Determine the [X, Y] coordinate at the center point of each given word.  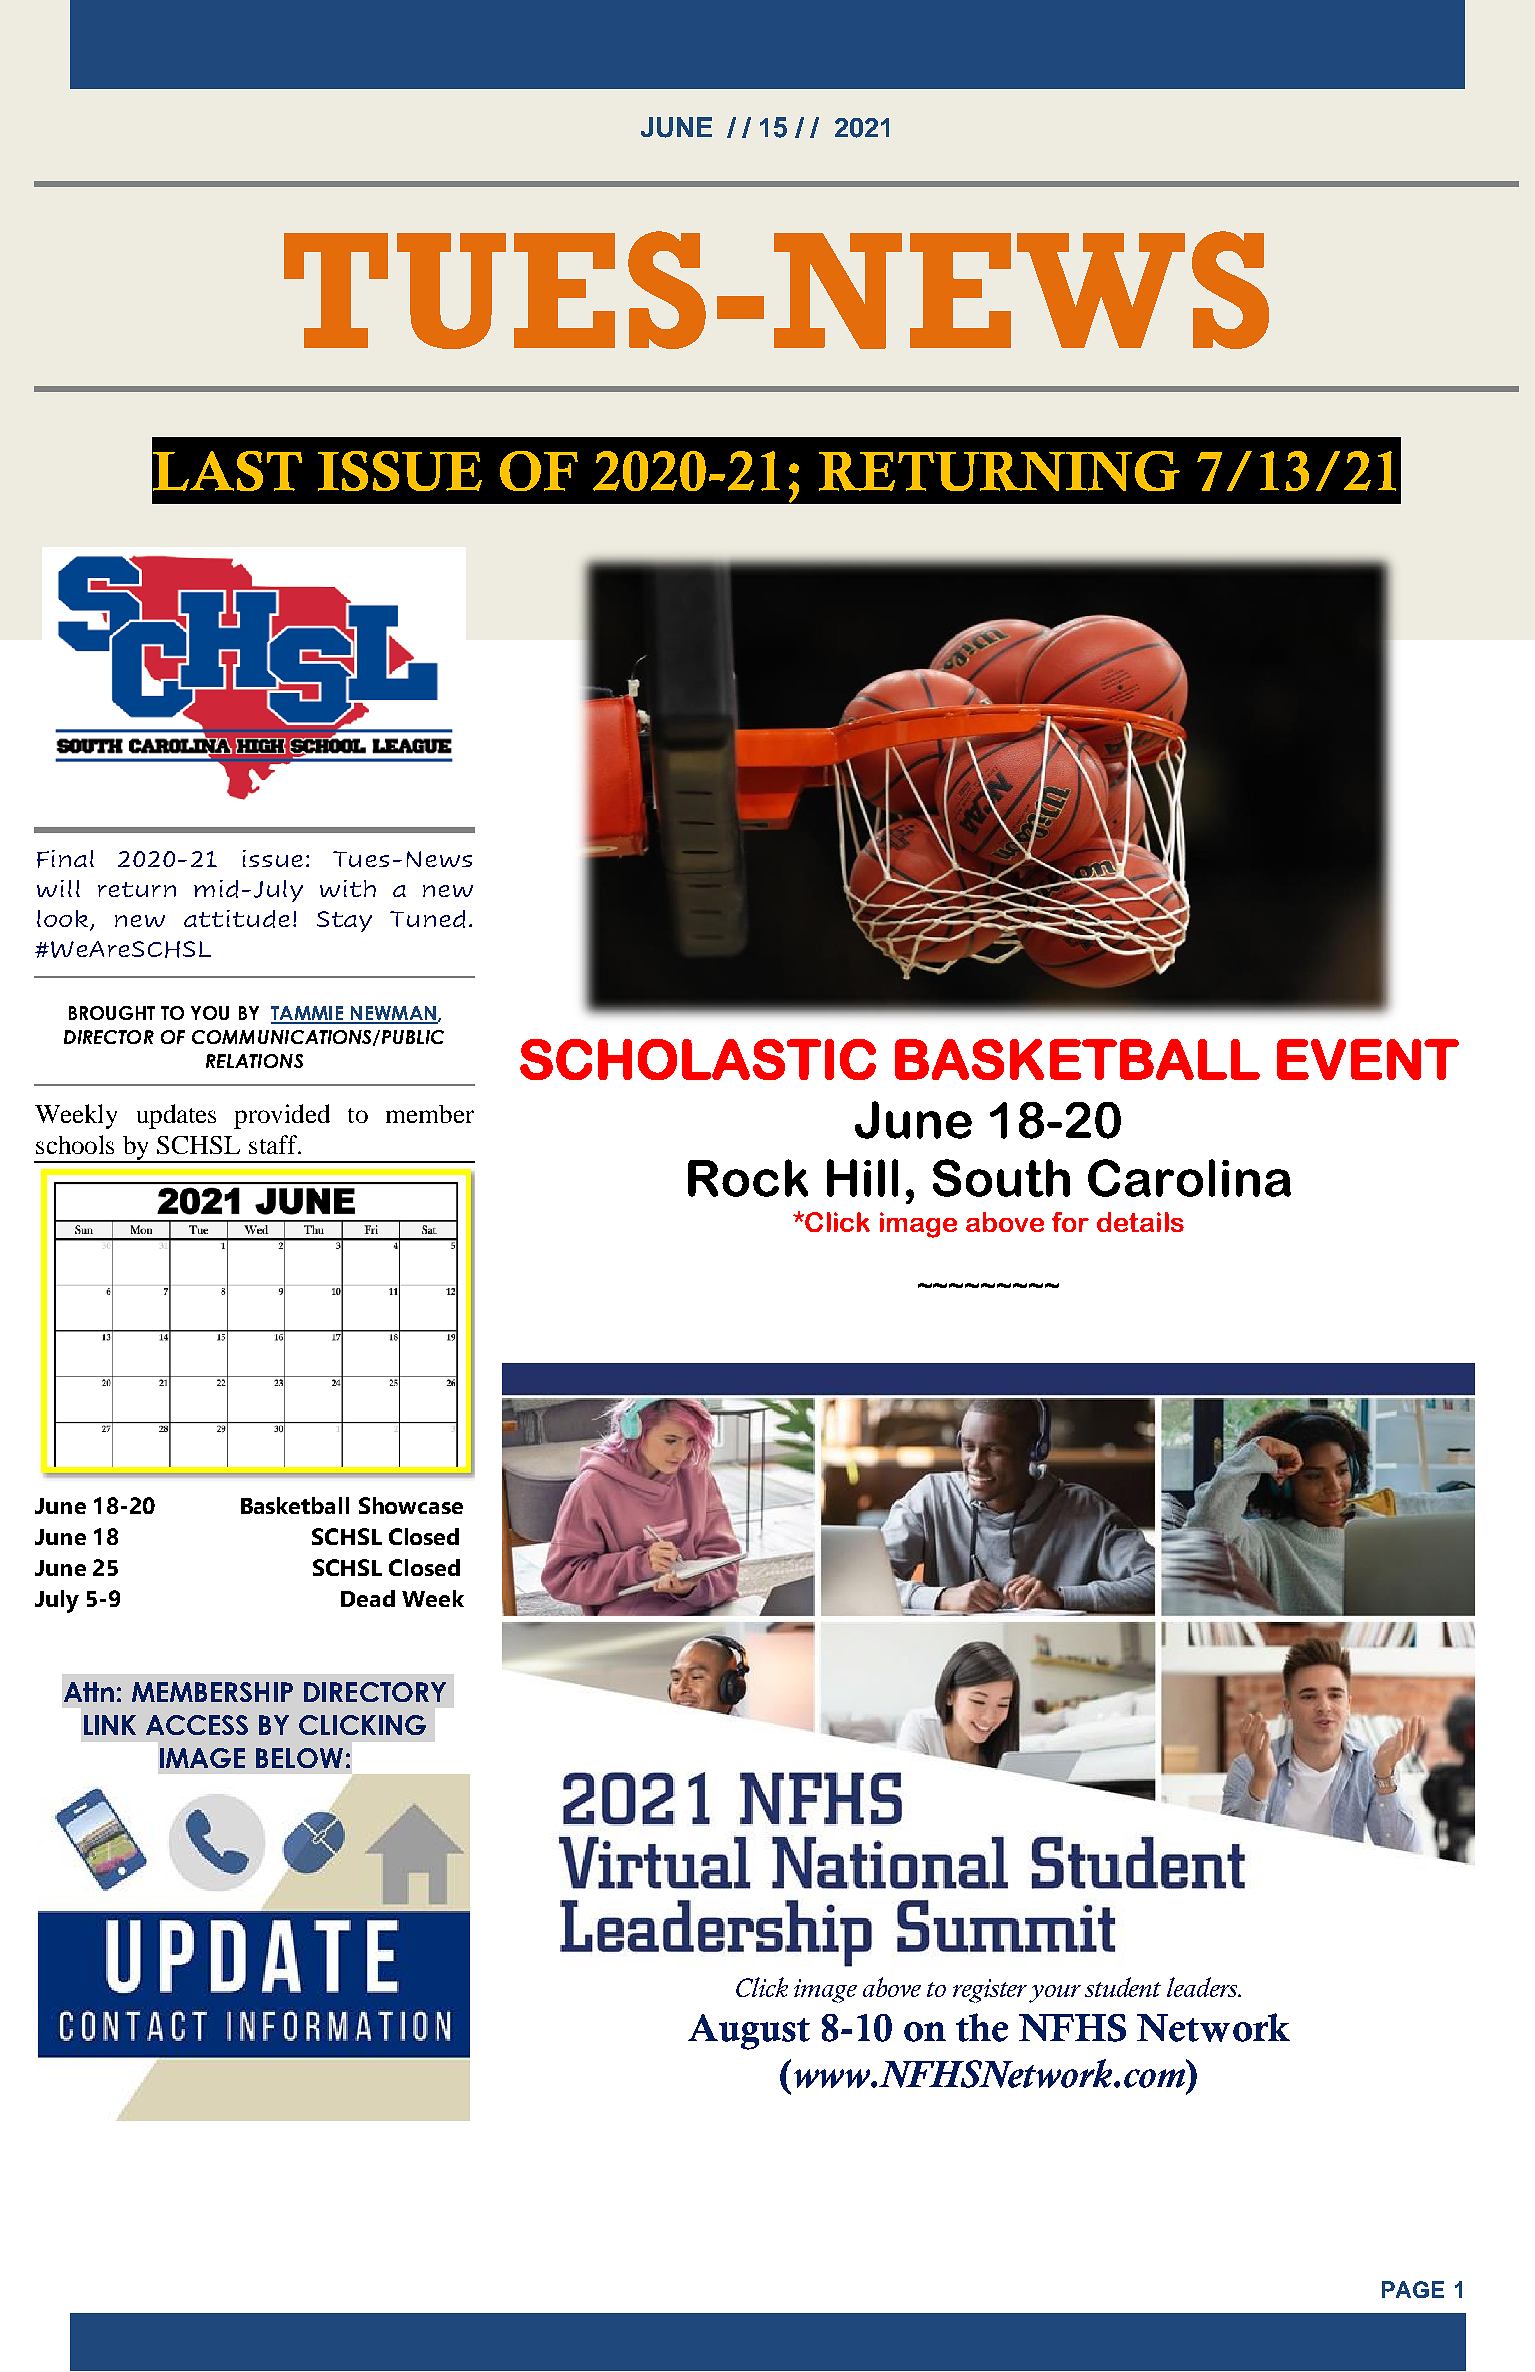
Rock [748, 1178]
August [749, 2032]
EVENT [1368, 1059]
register [990, 1991]
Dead [368, 1598]
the [982, 2027]
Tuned [427, 919]
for [1070, 1222]
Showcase [411, 1505]
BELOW [299, 1758]
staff [274, 1144]
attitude [237, 919]
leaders [1203, 1987]
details [1140, 1222]
